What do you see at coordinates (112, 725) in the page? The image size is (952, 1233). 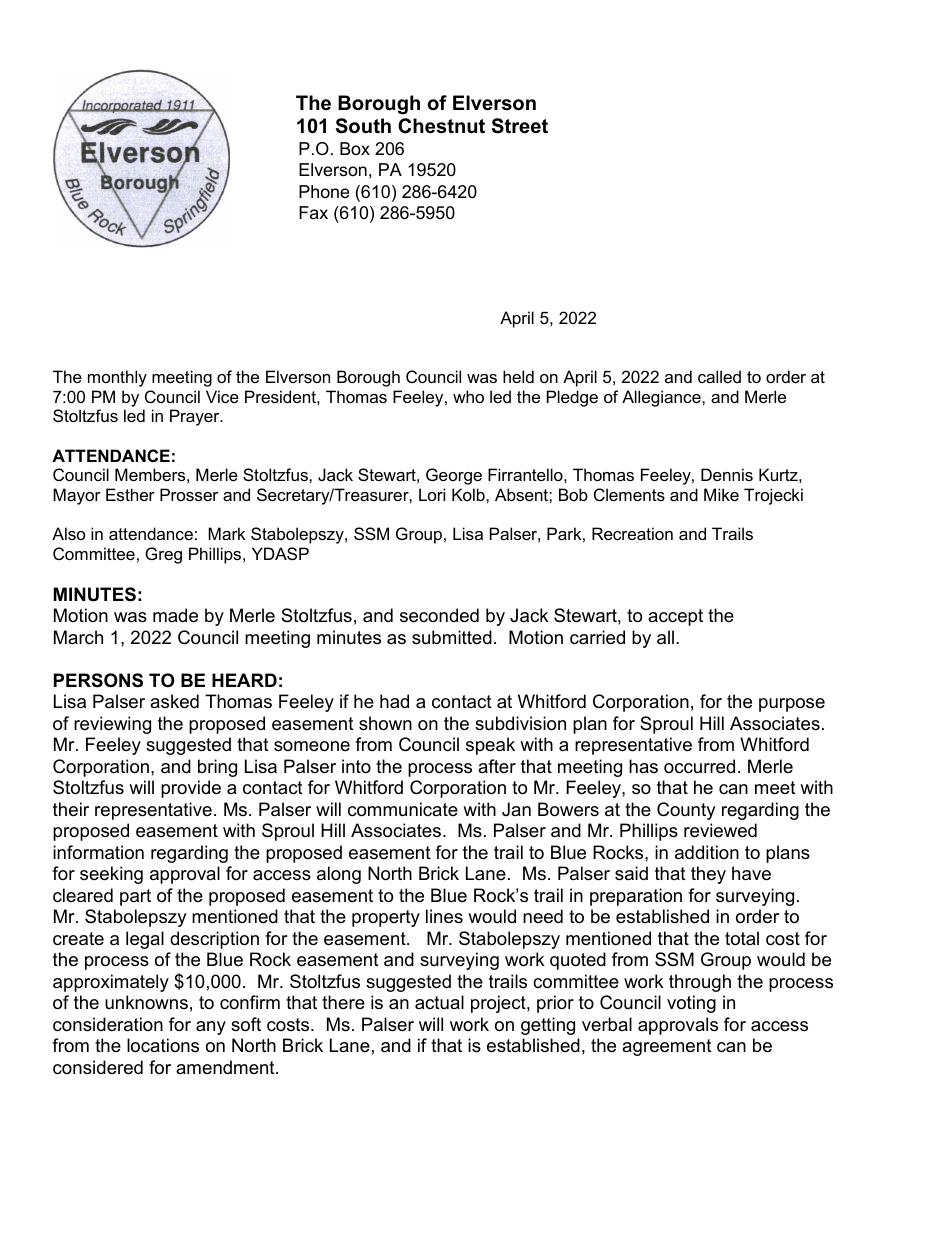 I see `reviewing` at bounding box center [112, 725].
